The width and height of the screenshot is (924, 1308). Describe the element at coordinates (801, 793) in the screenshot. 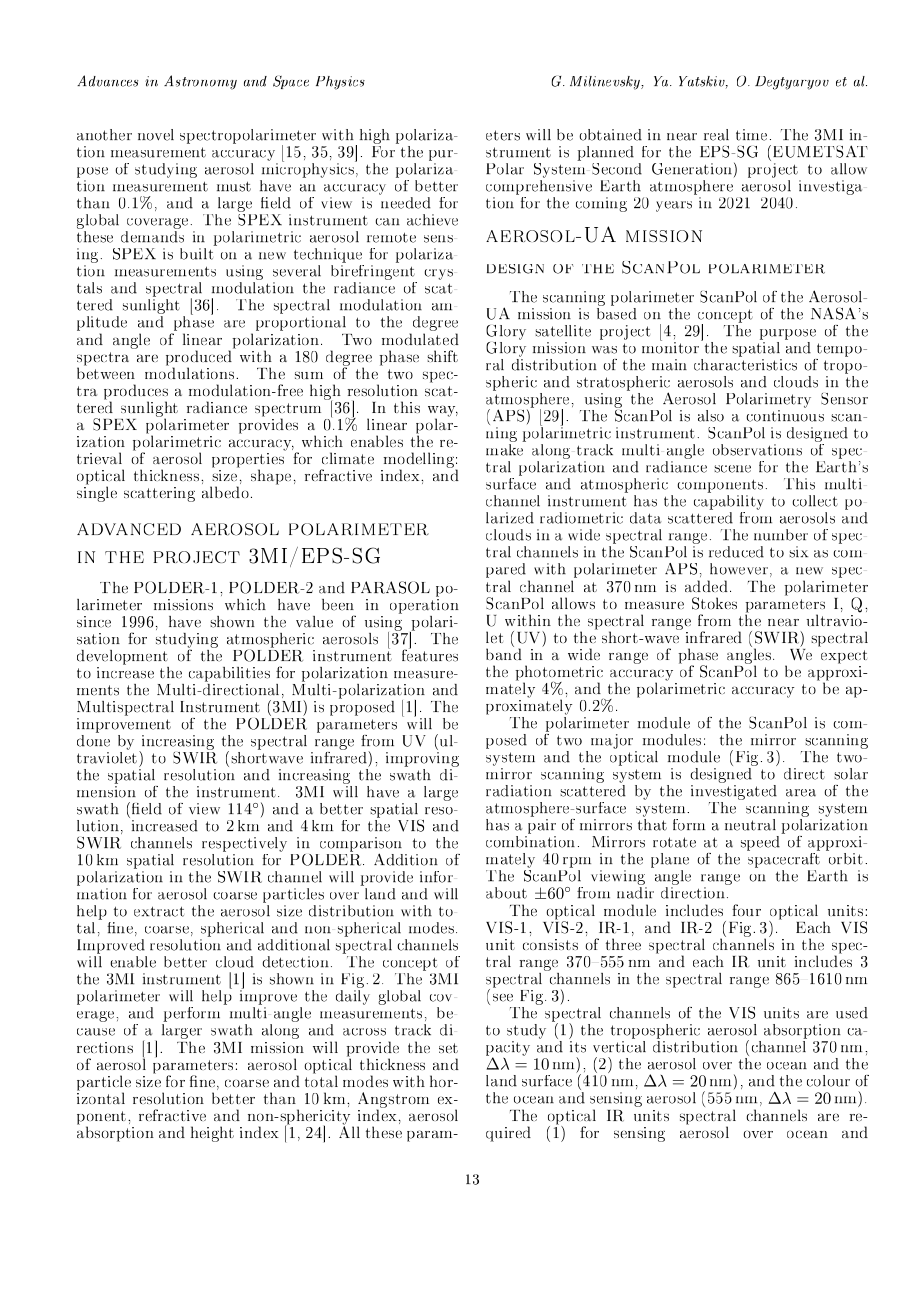

I see `area` at that location.
